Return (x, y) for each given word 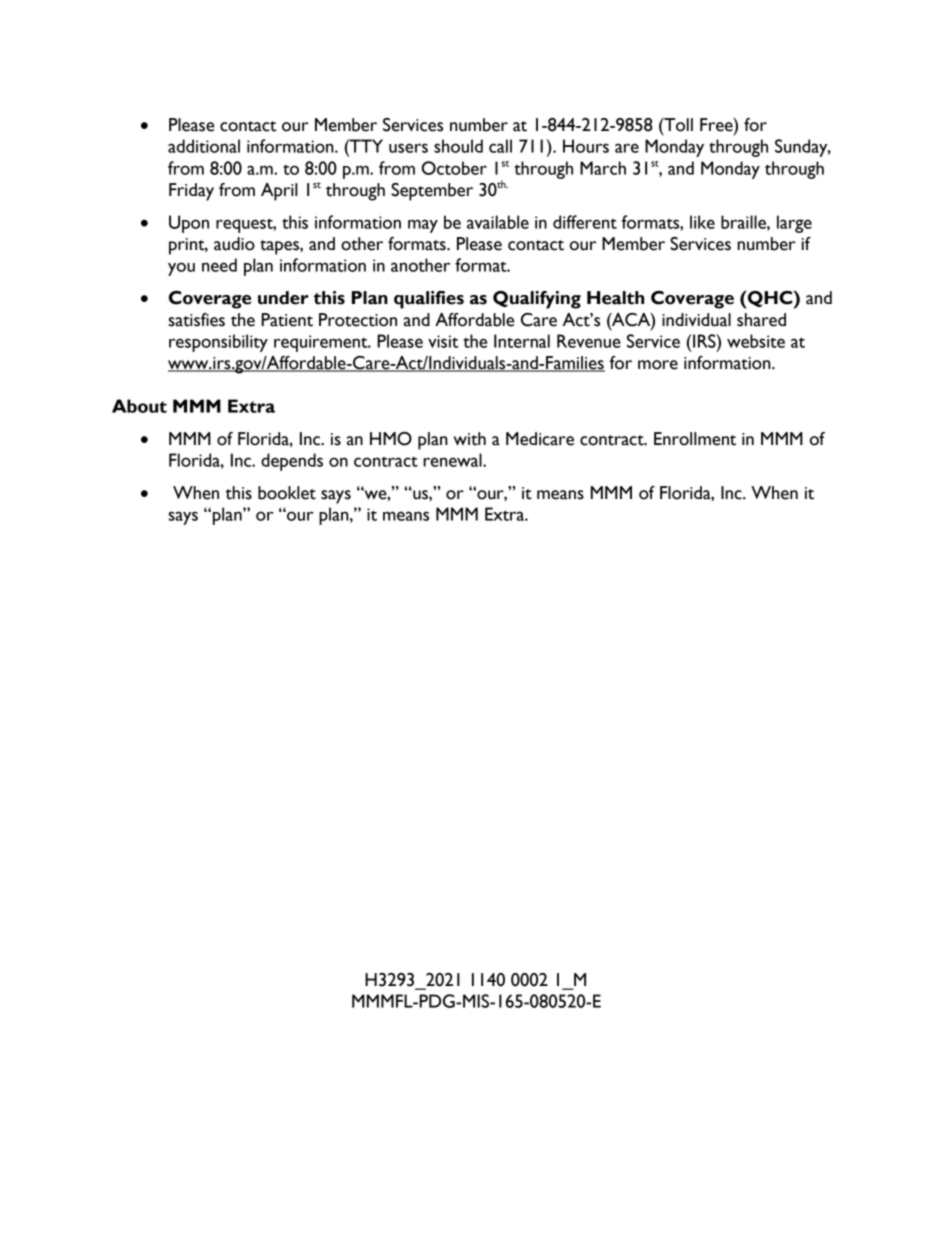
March (603, 168)
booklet (287, 493)
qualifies (429, 300)
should (458, 146)
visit (443, 341)
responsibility (218, 343)
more (658, 365)
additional (204, 146)
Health (615, 298)
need (219, 265)
